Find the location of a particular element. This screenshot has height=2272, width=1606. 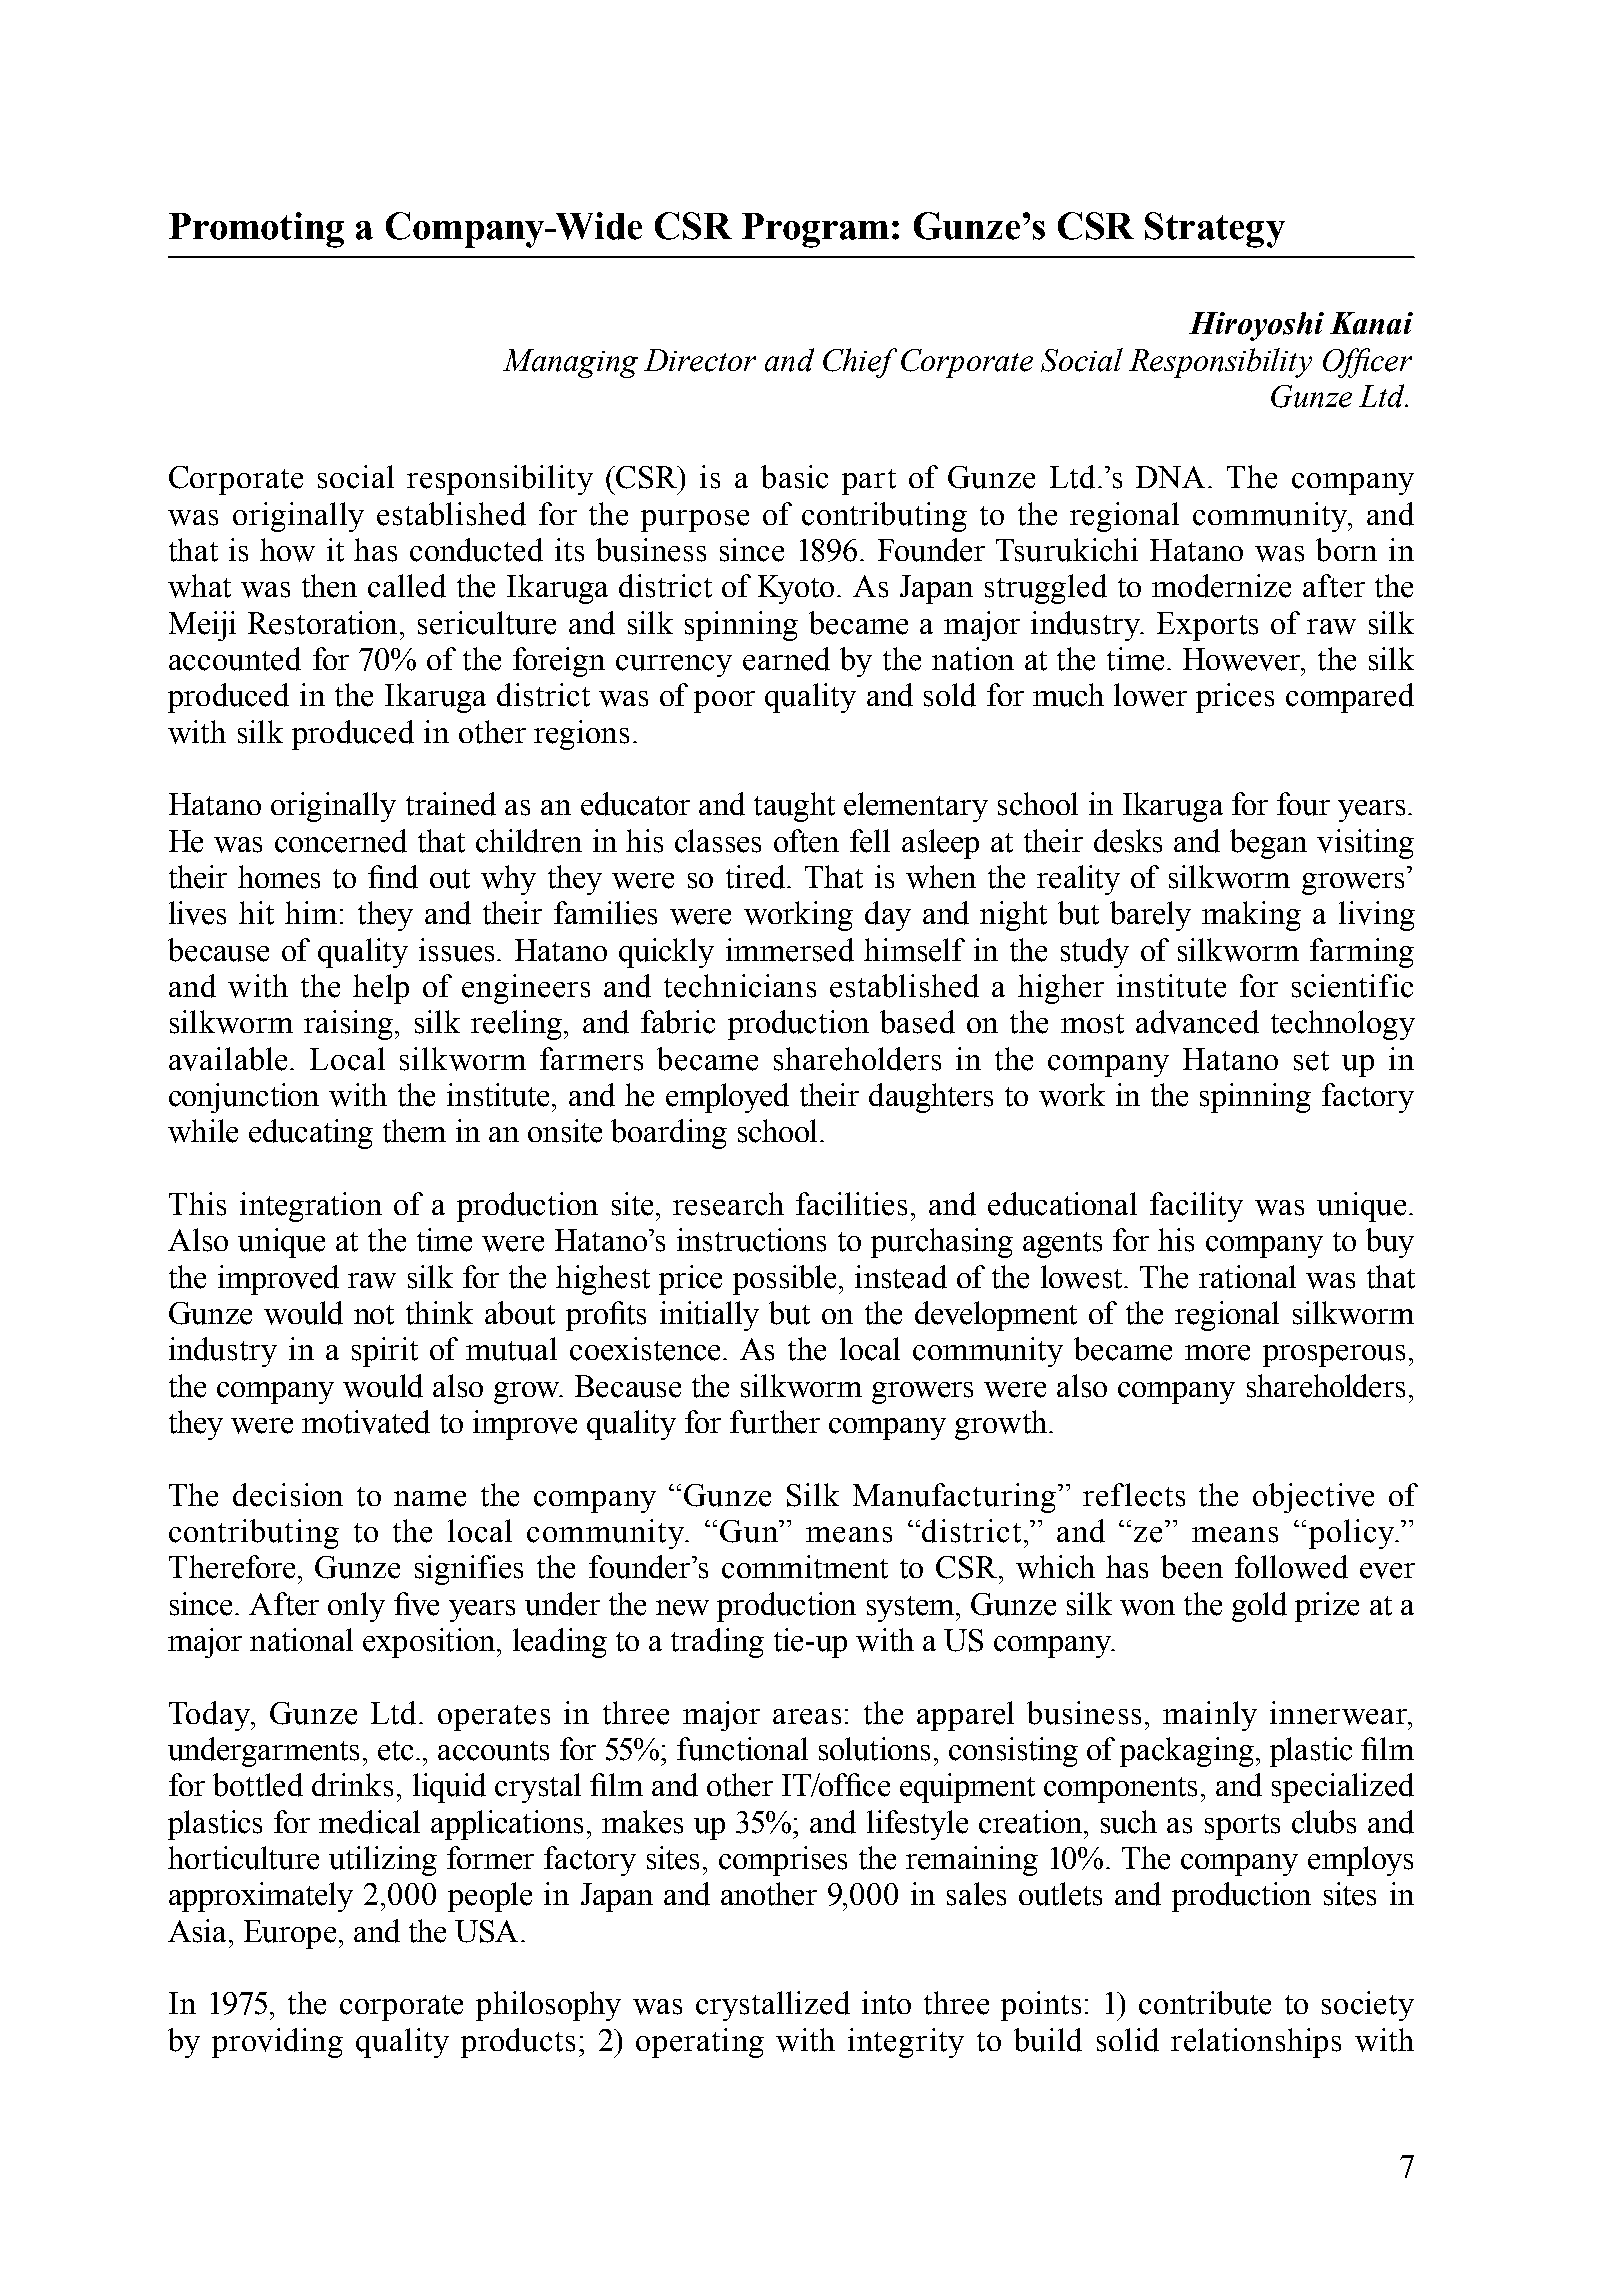

educating is located at coordinates (311, 1134).
